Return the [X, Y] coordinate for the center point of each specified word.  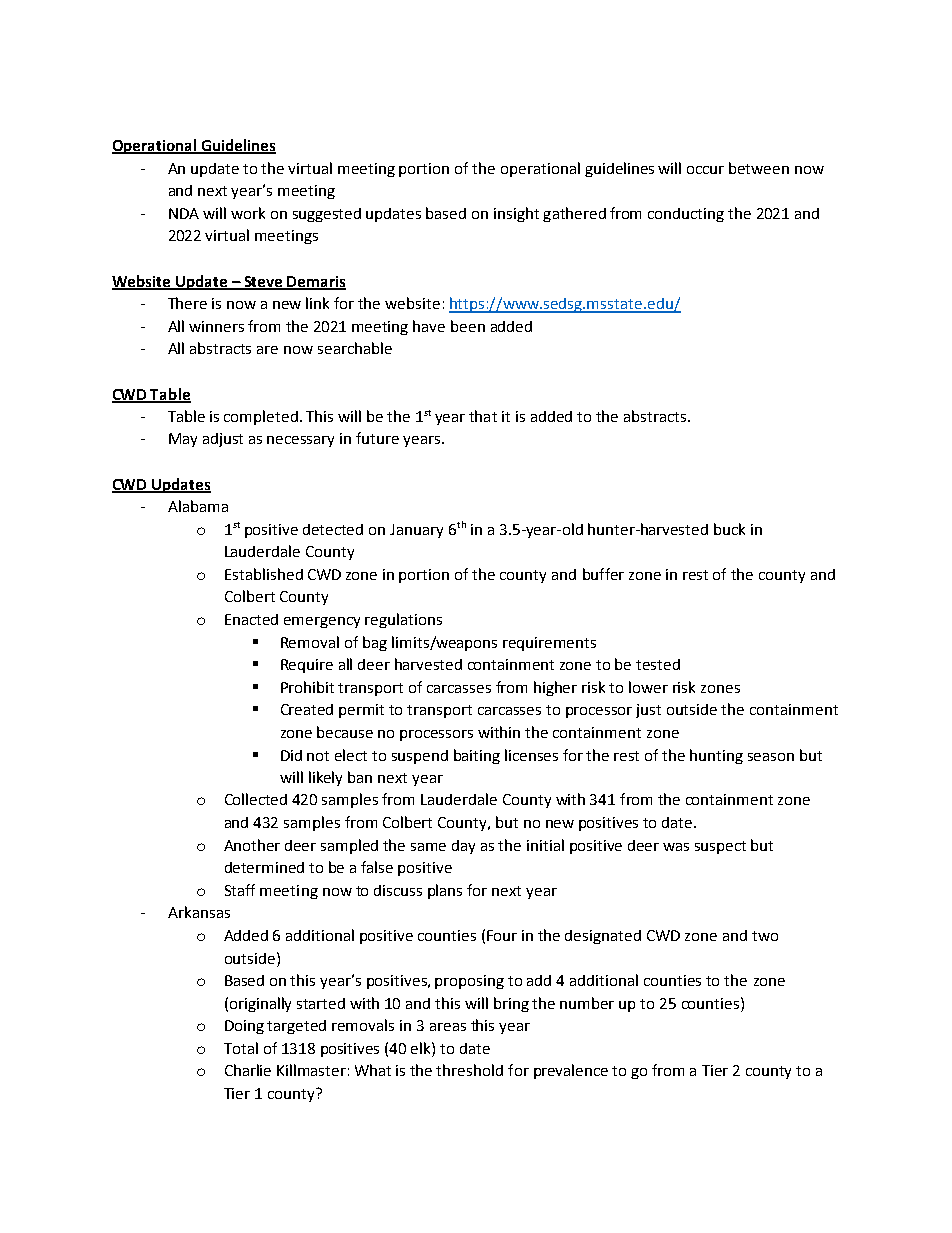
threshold [469, 1070]
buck [729, 529]
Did [291, 755]
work [248, 213]
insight [516, 214]
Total [241, 1048]
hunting [716, 756]
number [587, 1003]
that [483, 416]
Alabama [198, 506]
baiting [477, 756]
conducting [686, 215]
